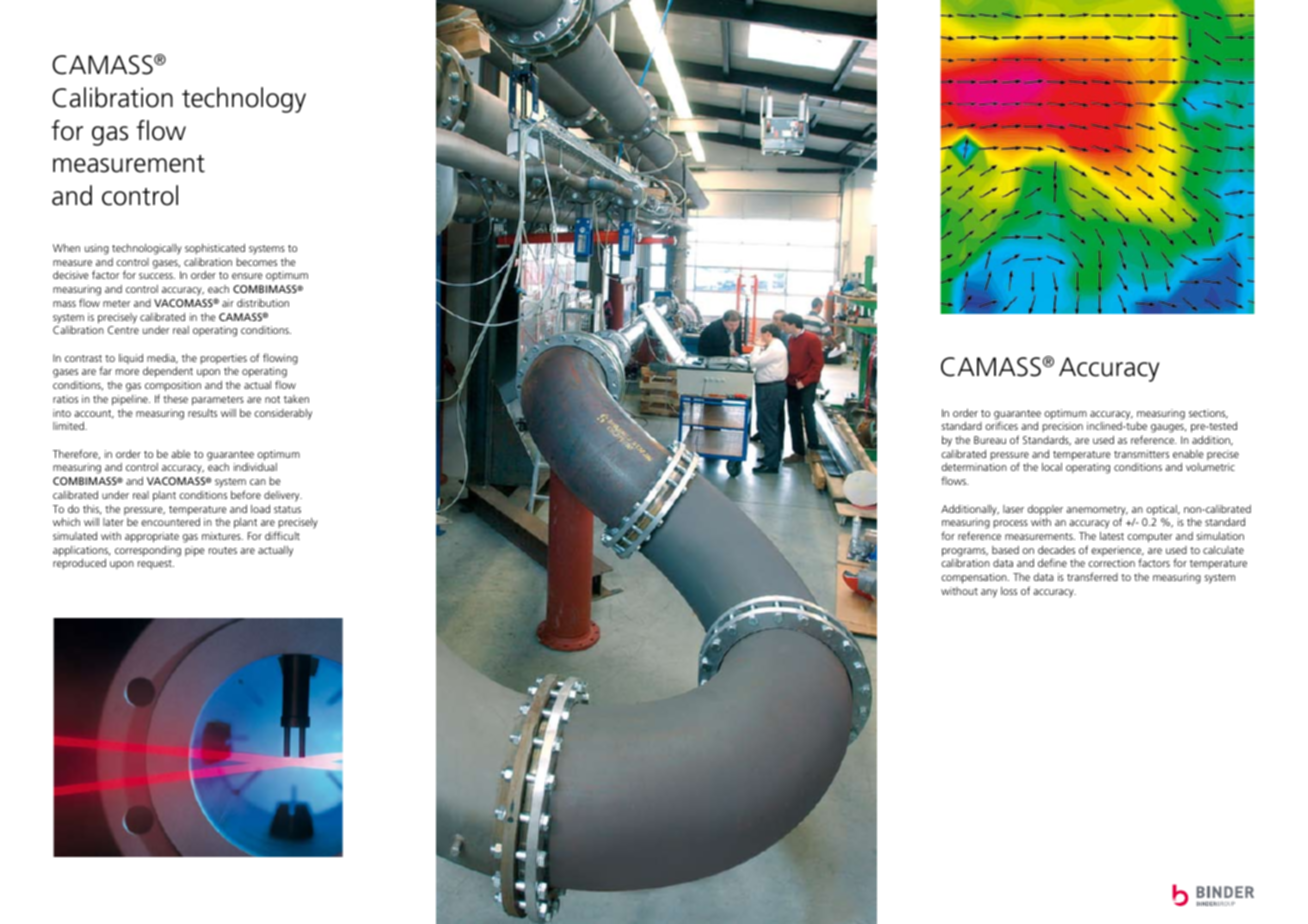 The height and width of the document is (924, 1308). What do you see at coordinates (1062, 427) in the document?
I see `precision` at bounding box center [1062, 427].
